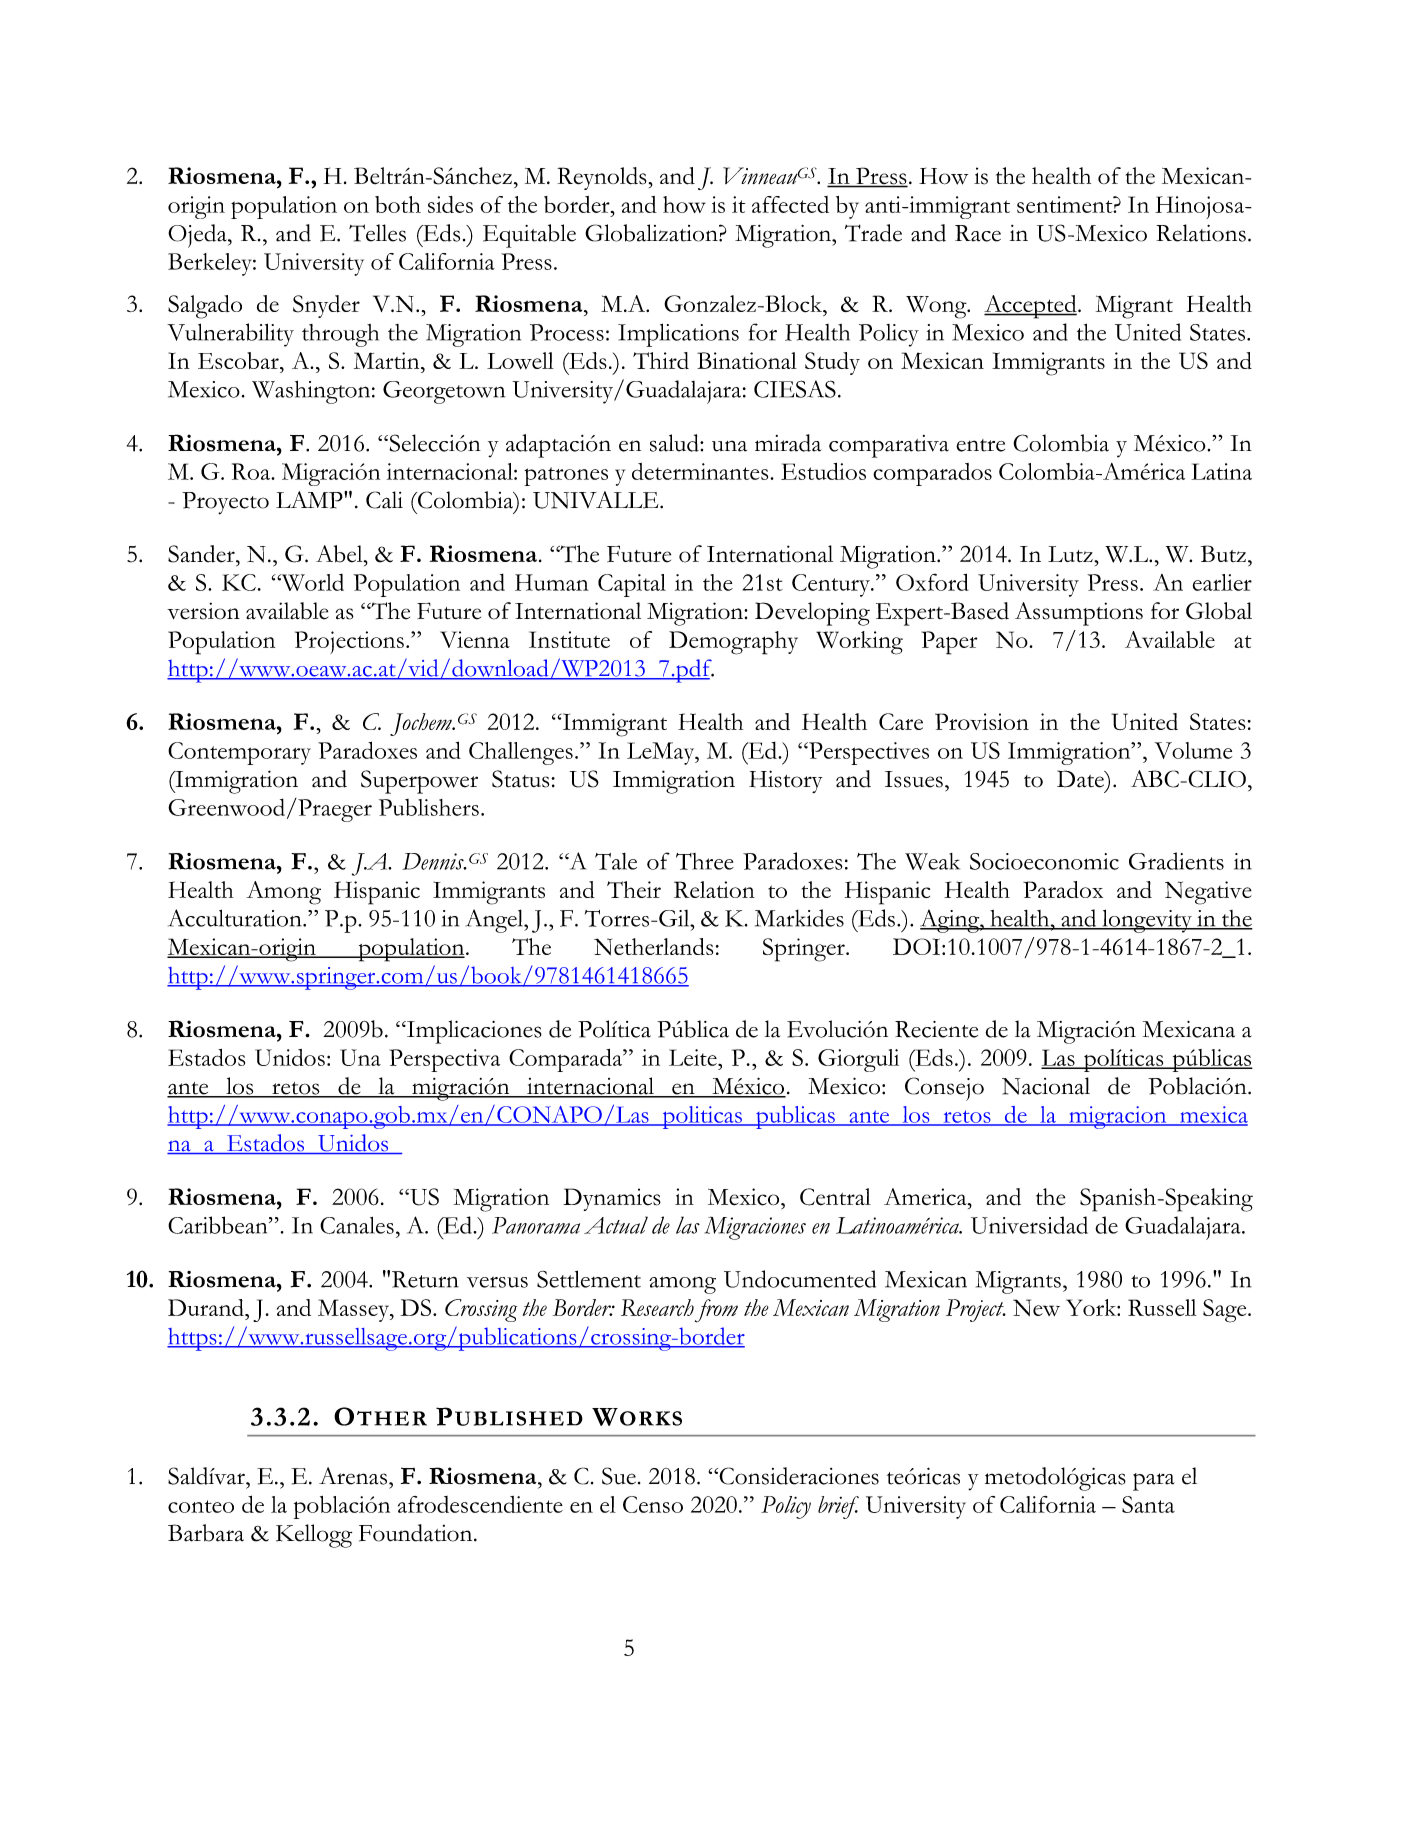 The image size is (1410, 1824). What do you see at coordinates (612, 1199) in the screenshot?
I see `Dynamics` at bounding box center [612, 1199].
